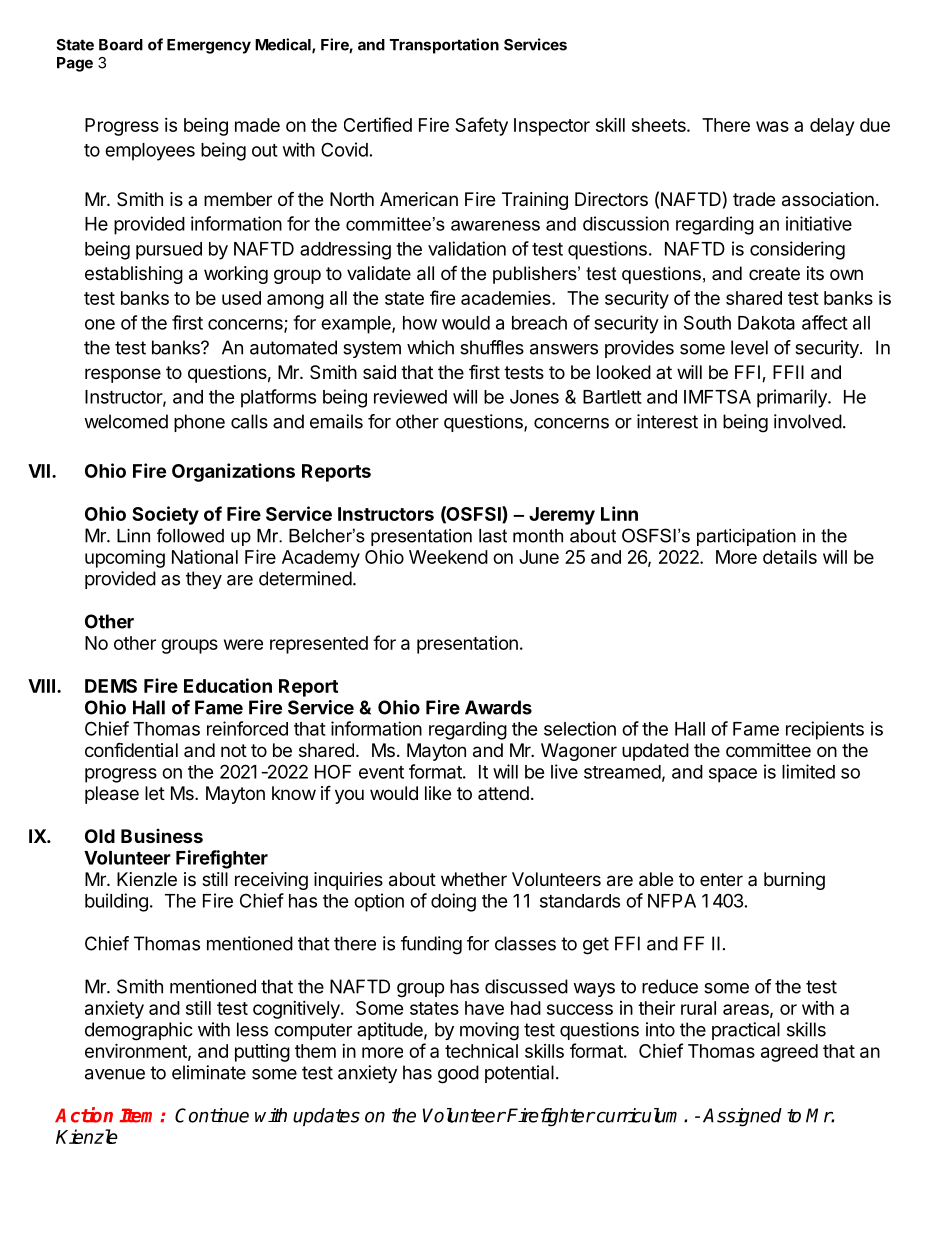 This document has width=952, height=1233. I want to click on was, so click(772, 126).
